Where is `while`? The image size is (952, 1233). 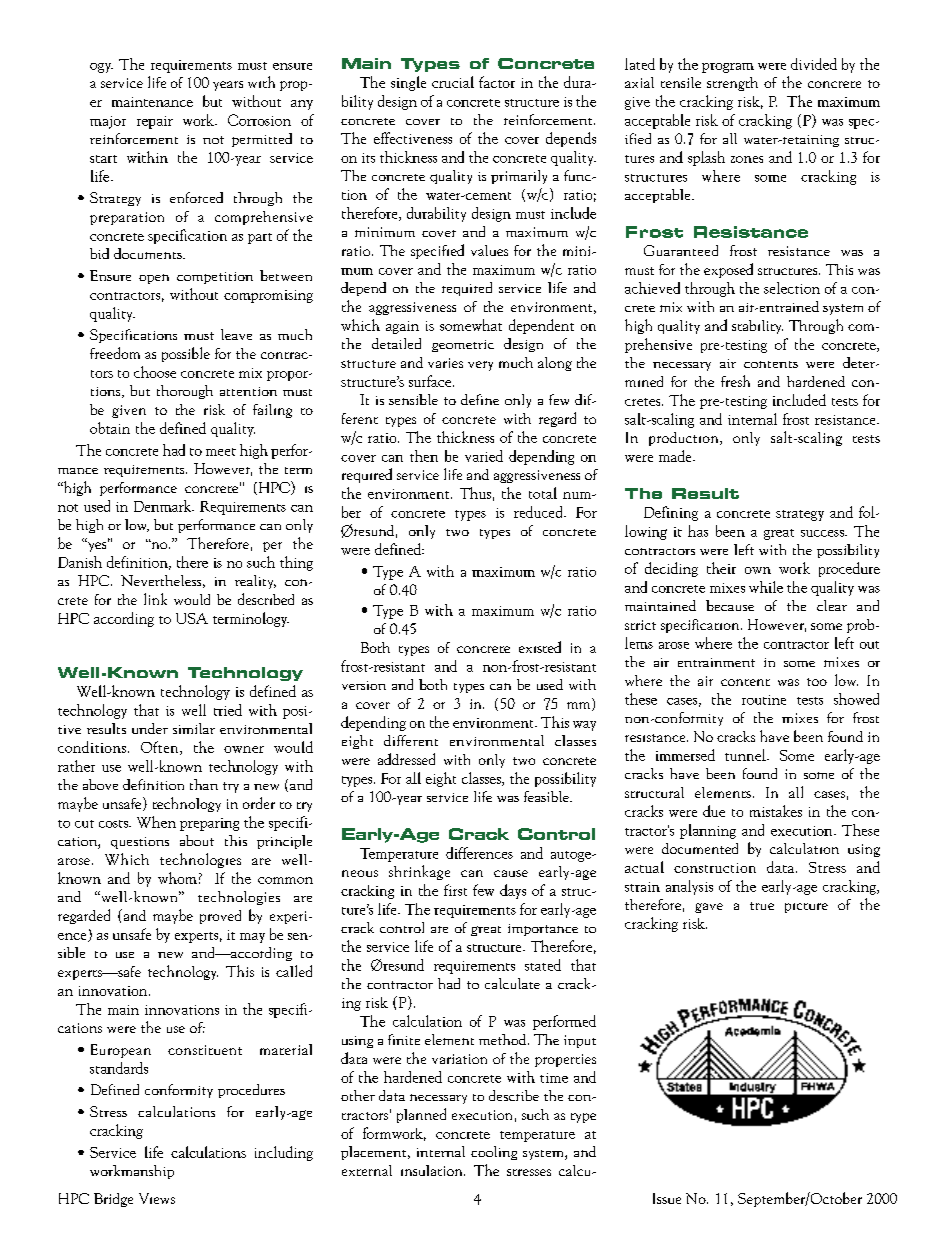
while is located at coordinates (766, 587).
